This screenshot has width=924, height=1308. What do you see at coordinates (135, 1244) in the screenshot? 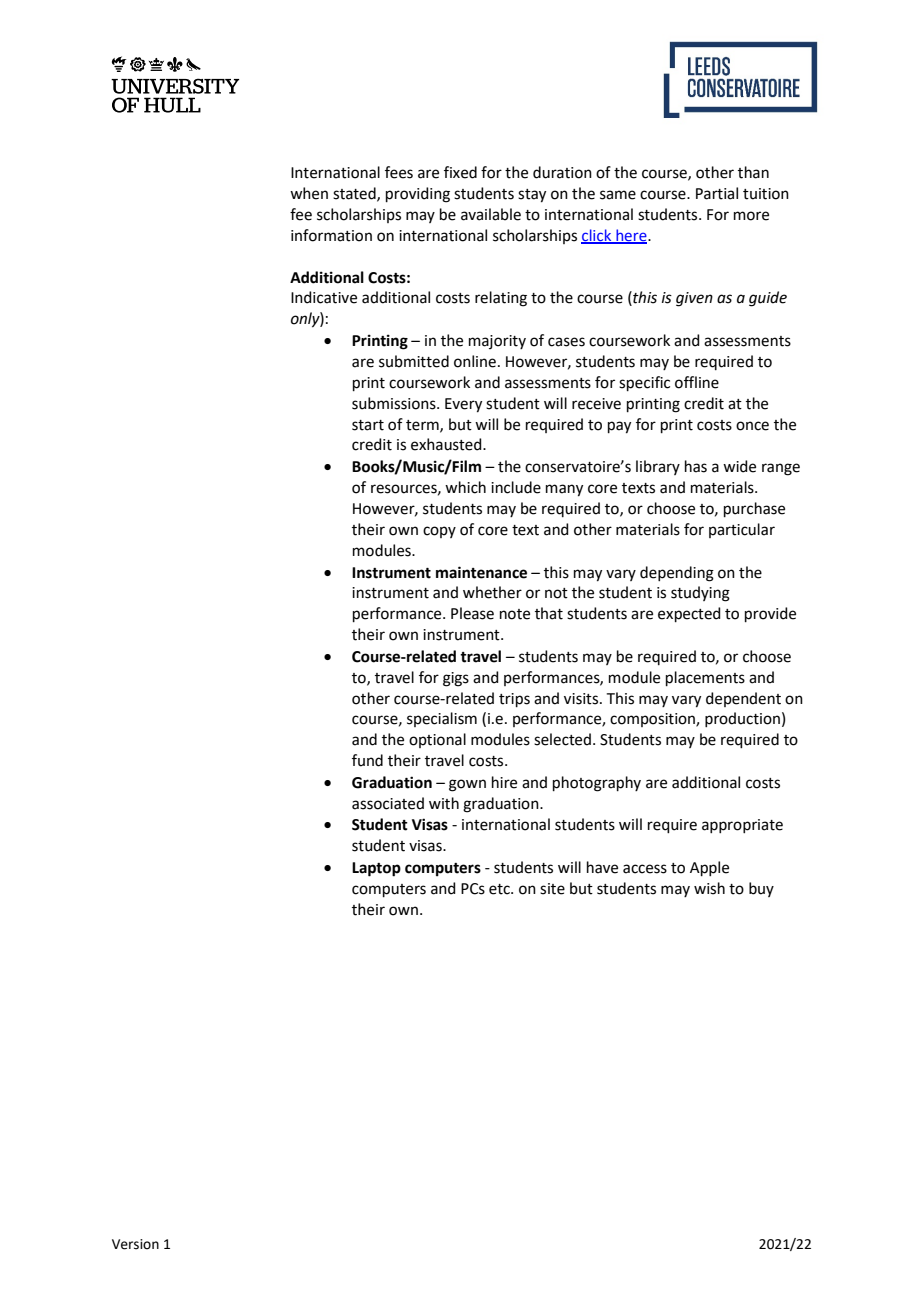
I see `Version` at bounding box center [135, 1244].
